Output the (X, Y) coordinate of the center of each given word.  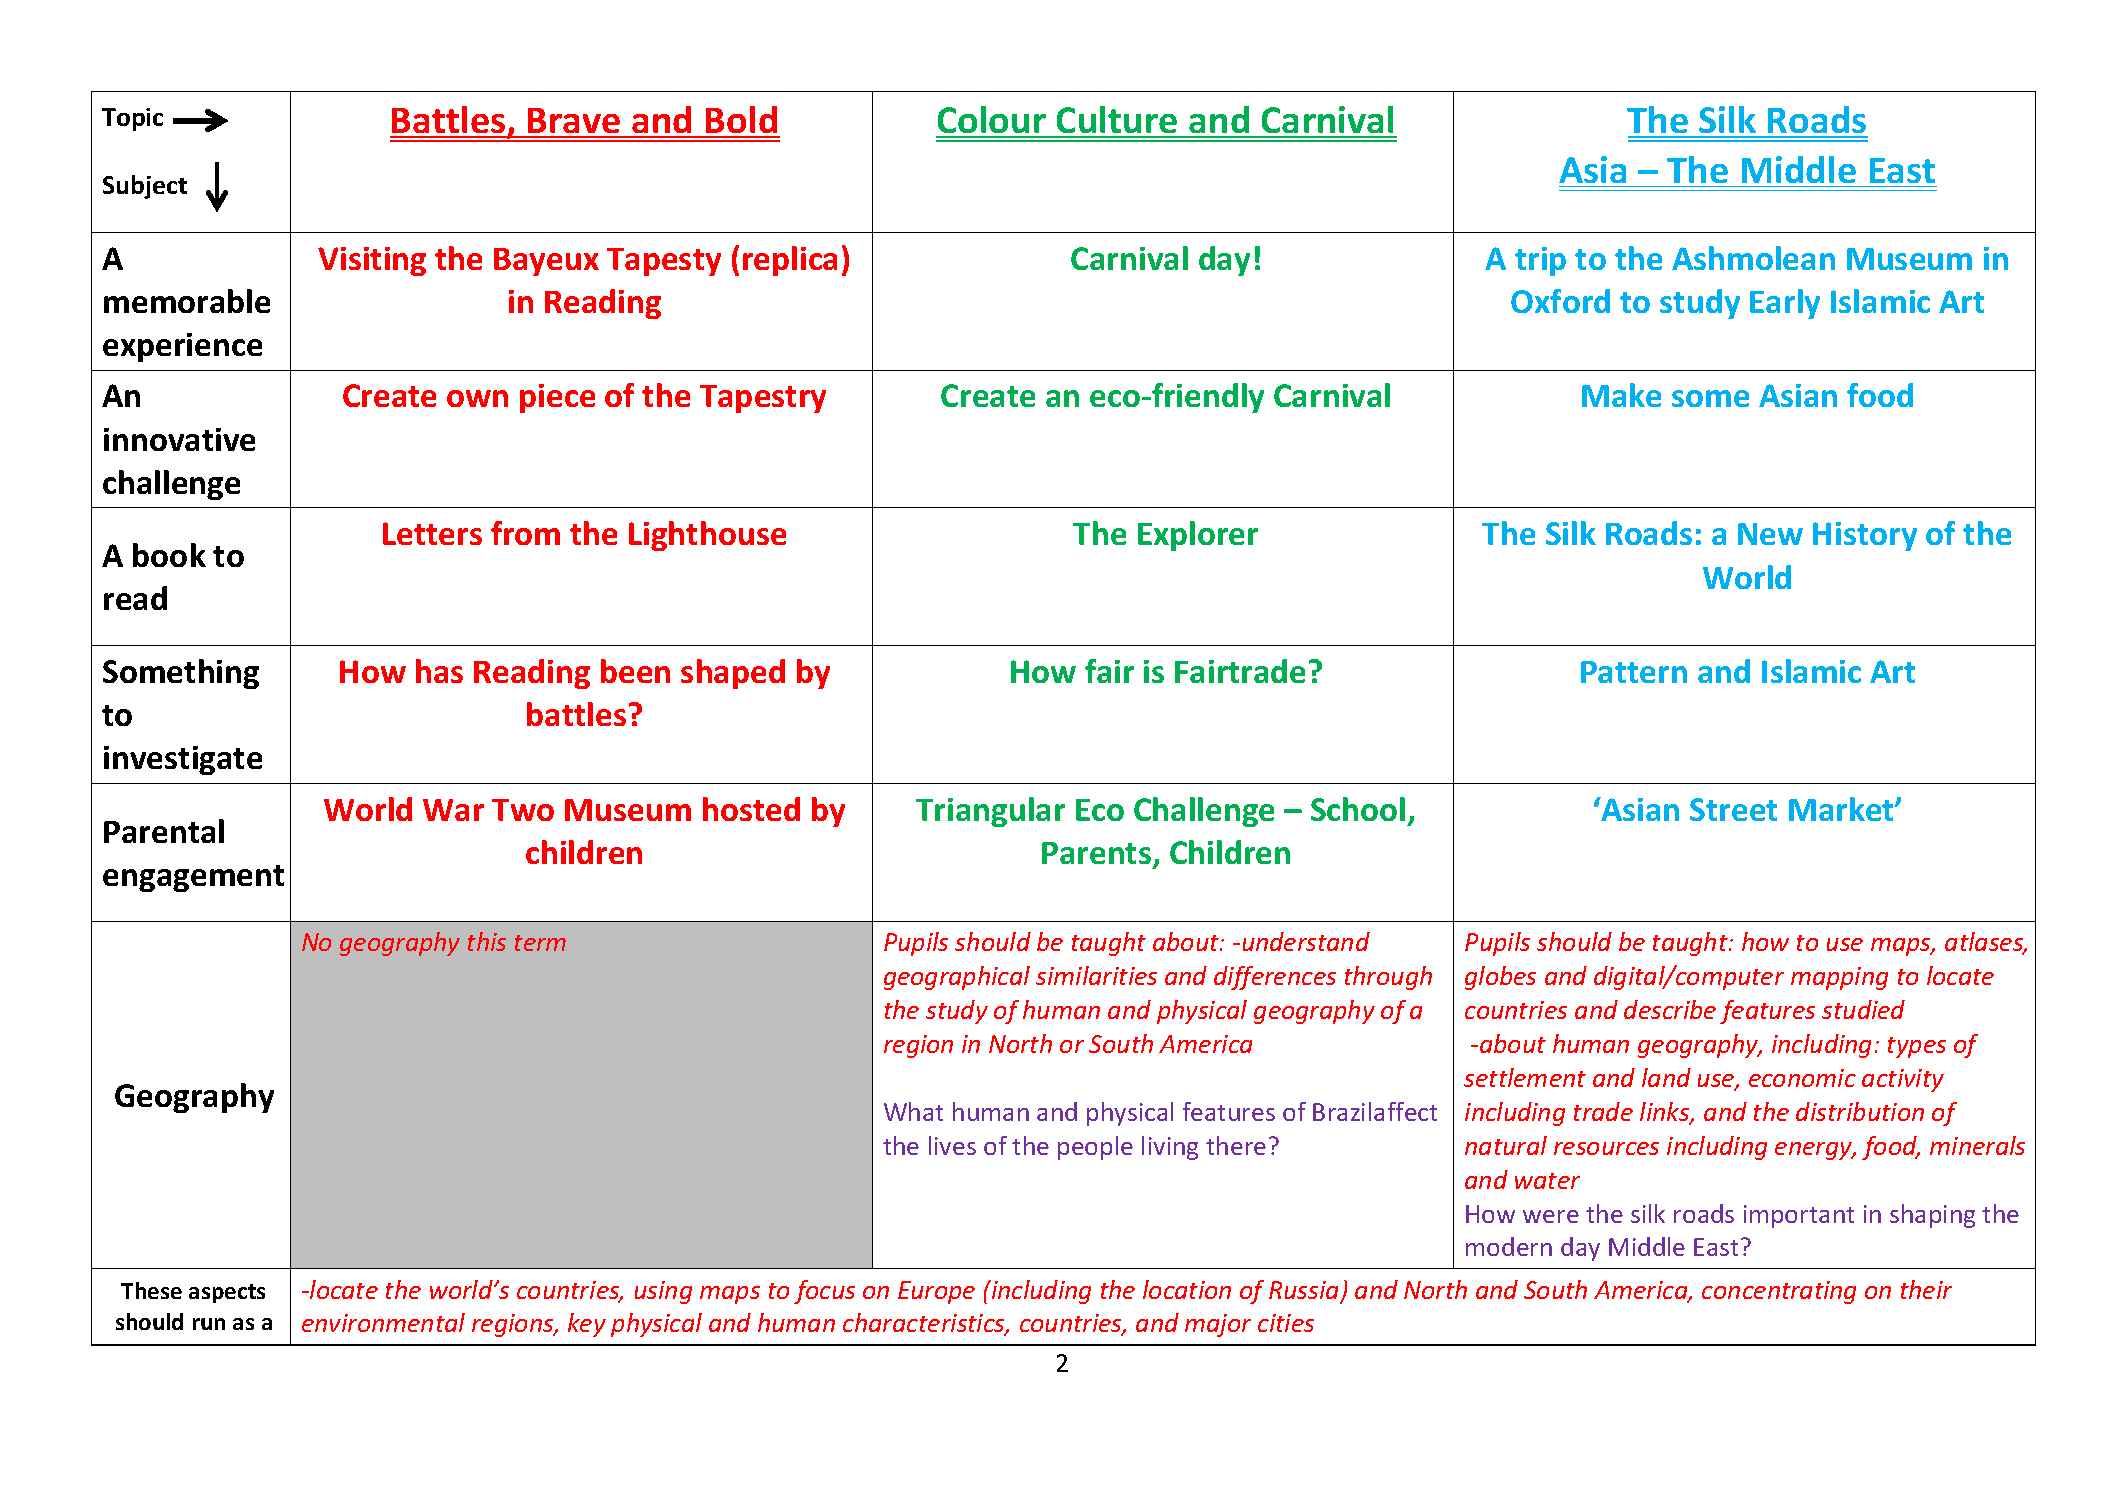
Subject (145, 187)
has (439, 671)
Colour (992, 121)
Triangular (990, 812)
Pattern (1634, 672)
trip (1540, 261)
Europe (936, 1292)
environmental (383, 1322)
